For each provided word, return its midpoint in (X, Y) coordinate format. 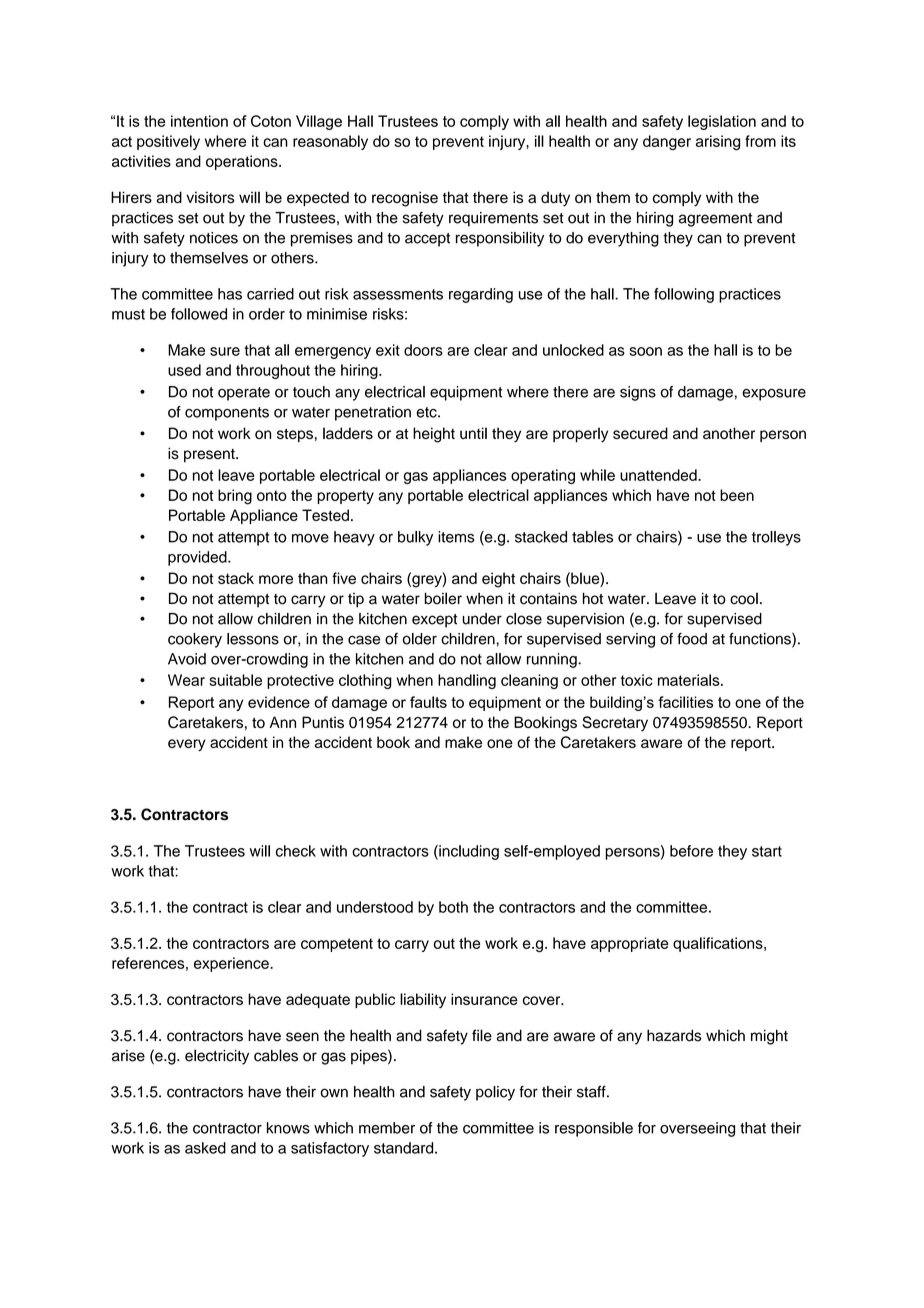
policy (495, 1093)
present (210, 455)
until (473, 433)
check (296, 851)
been (737, 495)
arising (718, 143)
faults (428, 702)
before (691, 851)
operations (243, 162)
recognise (405, 199)
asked (205, 1148)
